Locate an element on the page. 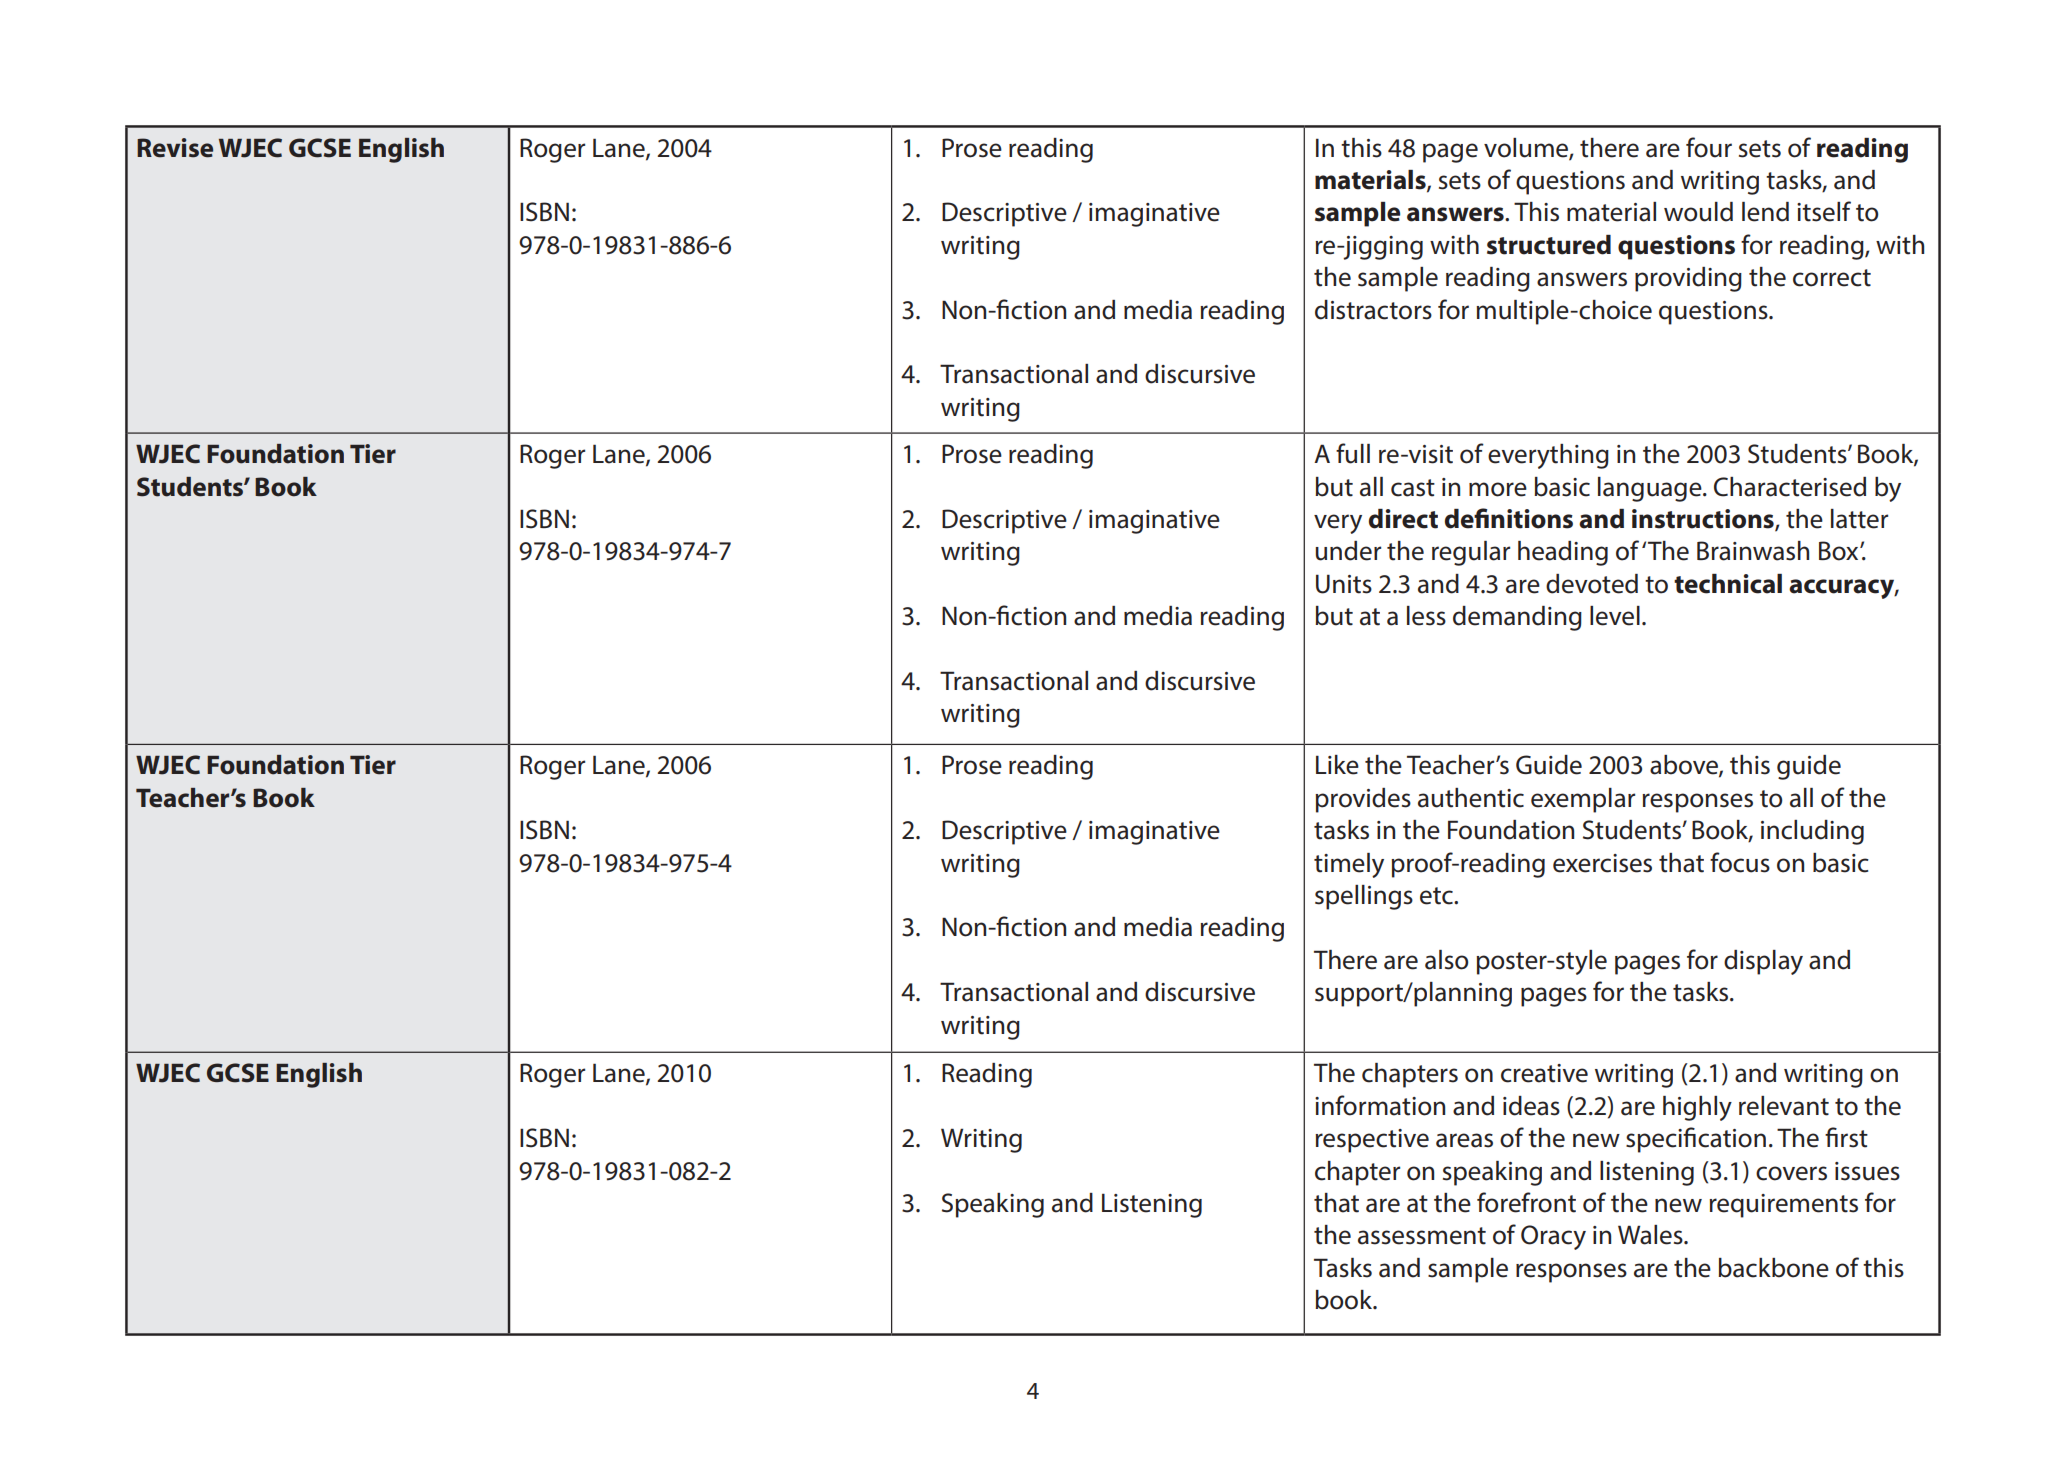 The height and width of the image is (1461, 2066). structured is located at coordinates (1549, 245).
